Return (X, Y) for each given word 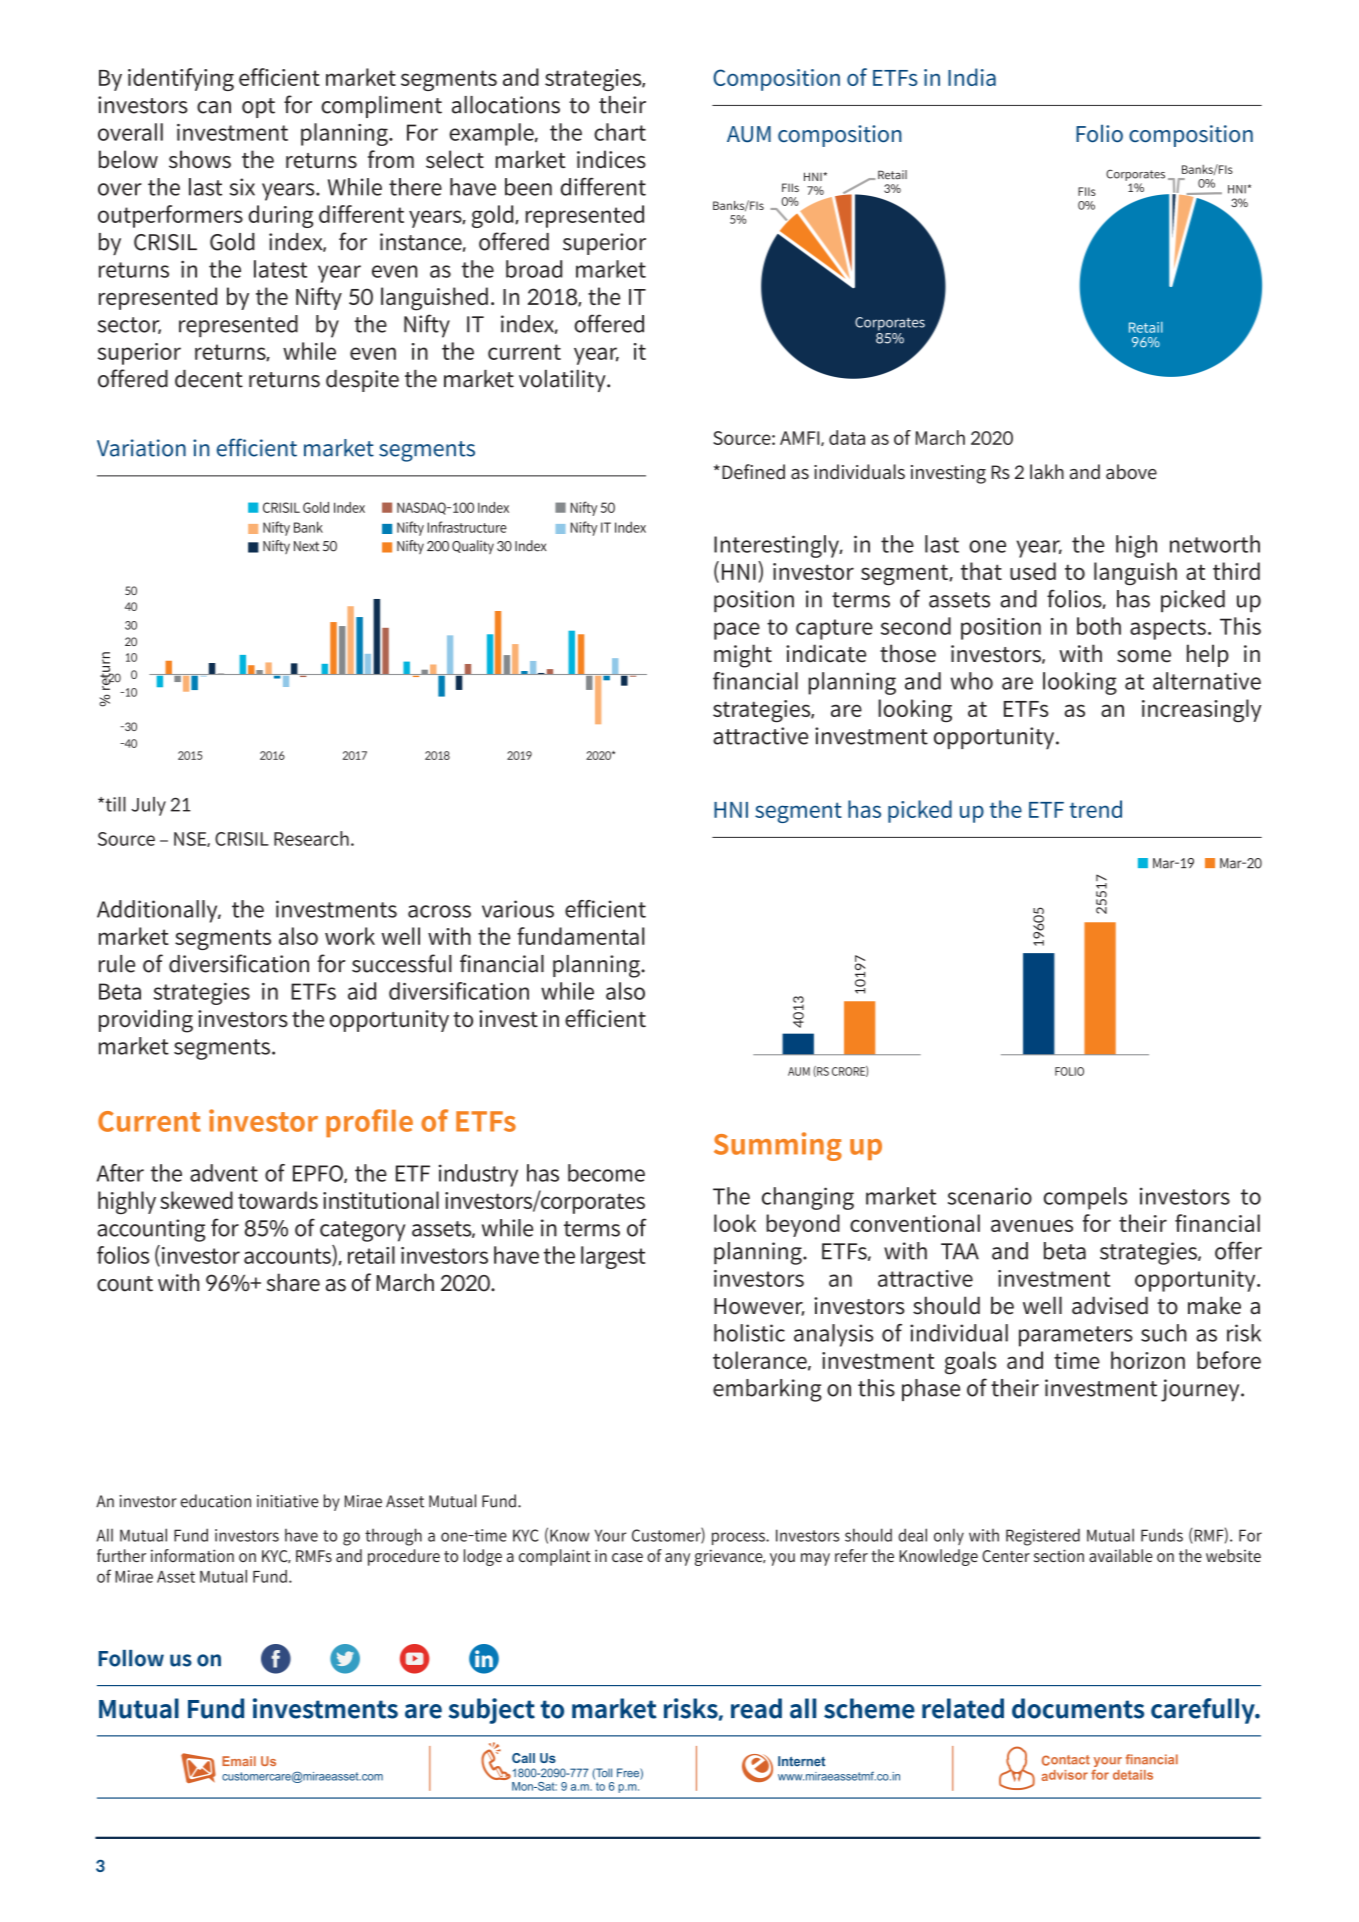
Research (311, 838)
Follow (131, 1658)
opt (258, 108)
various (518, 909)
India (972, 77)
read (756, 1708)
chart (620, 132)
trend (1095, 809)
